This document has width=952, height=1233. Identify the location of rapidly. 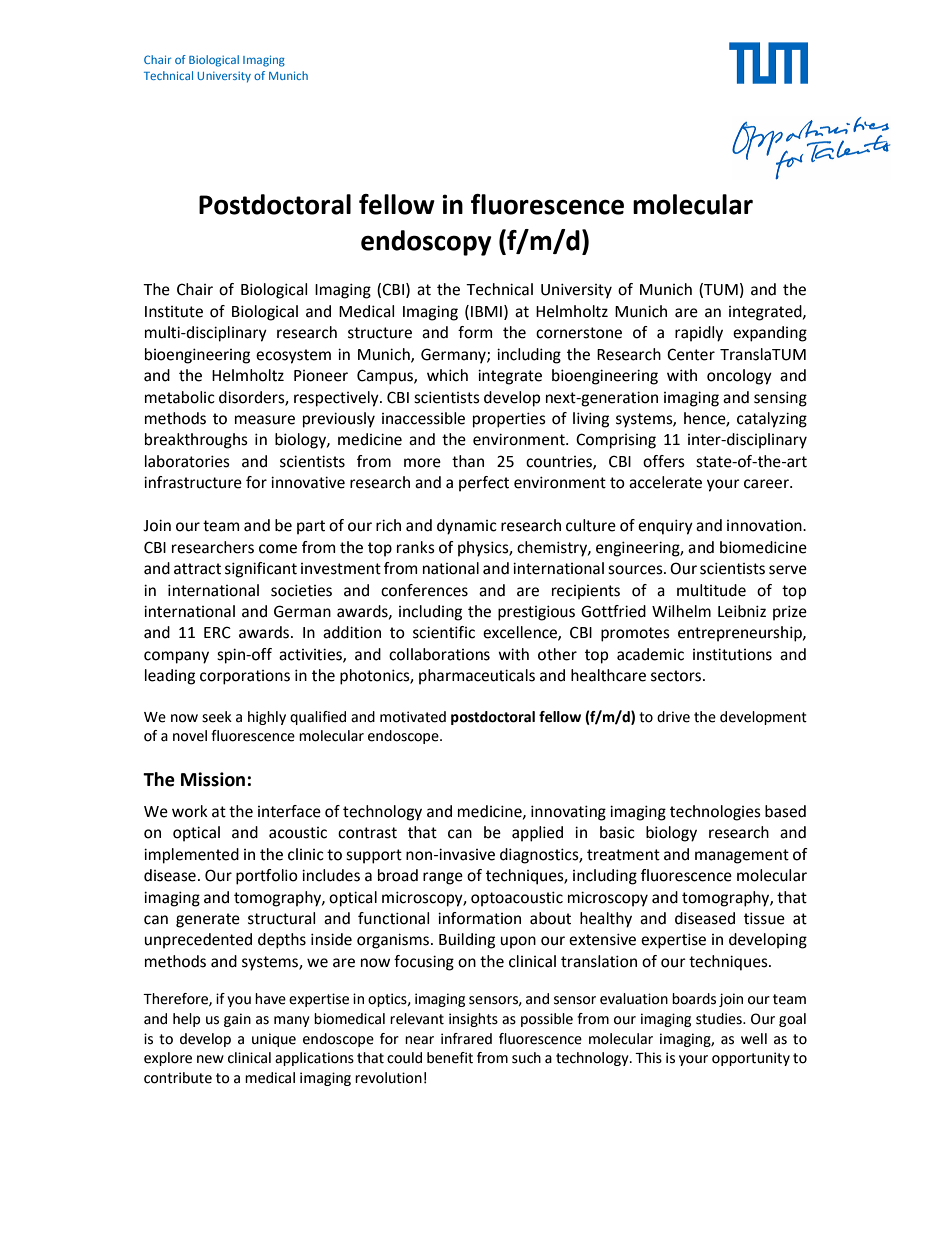
(699, 334).
